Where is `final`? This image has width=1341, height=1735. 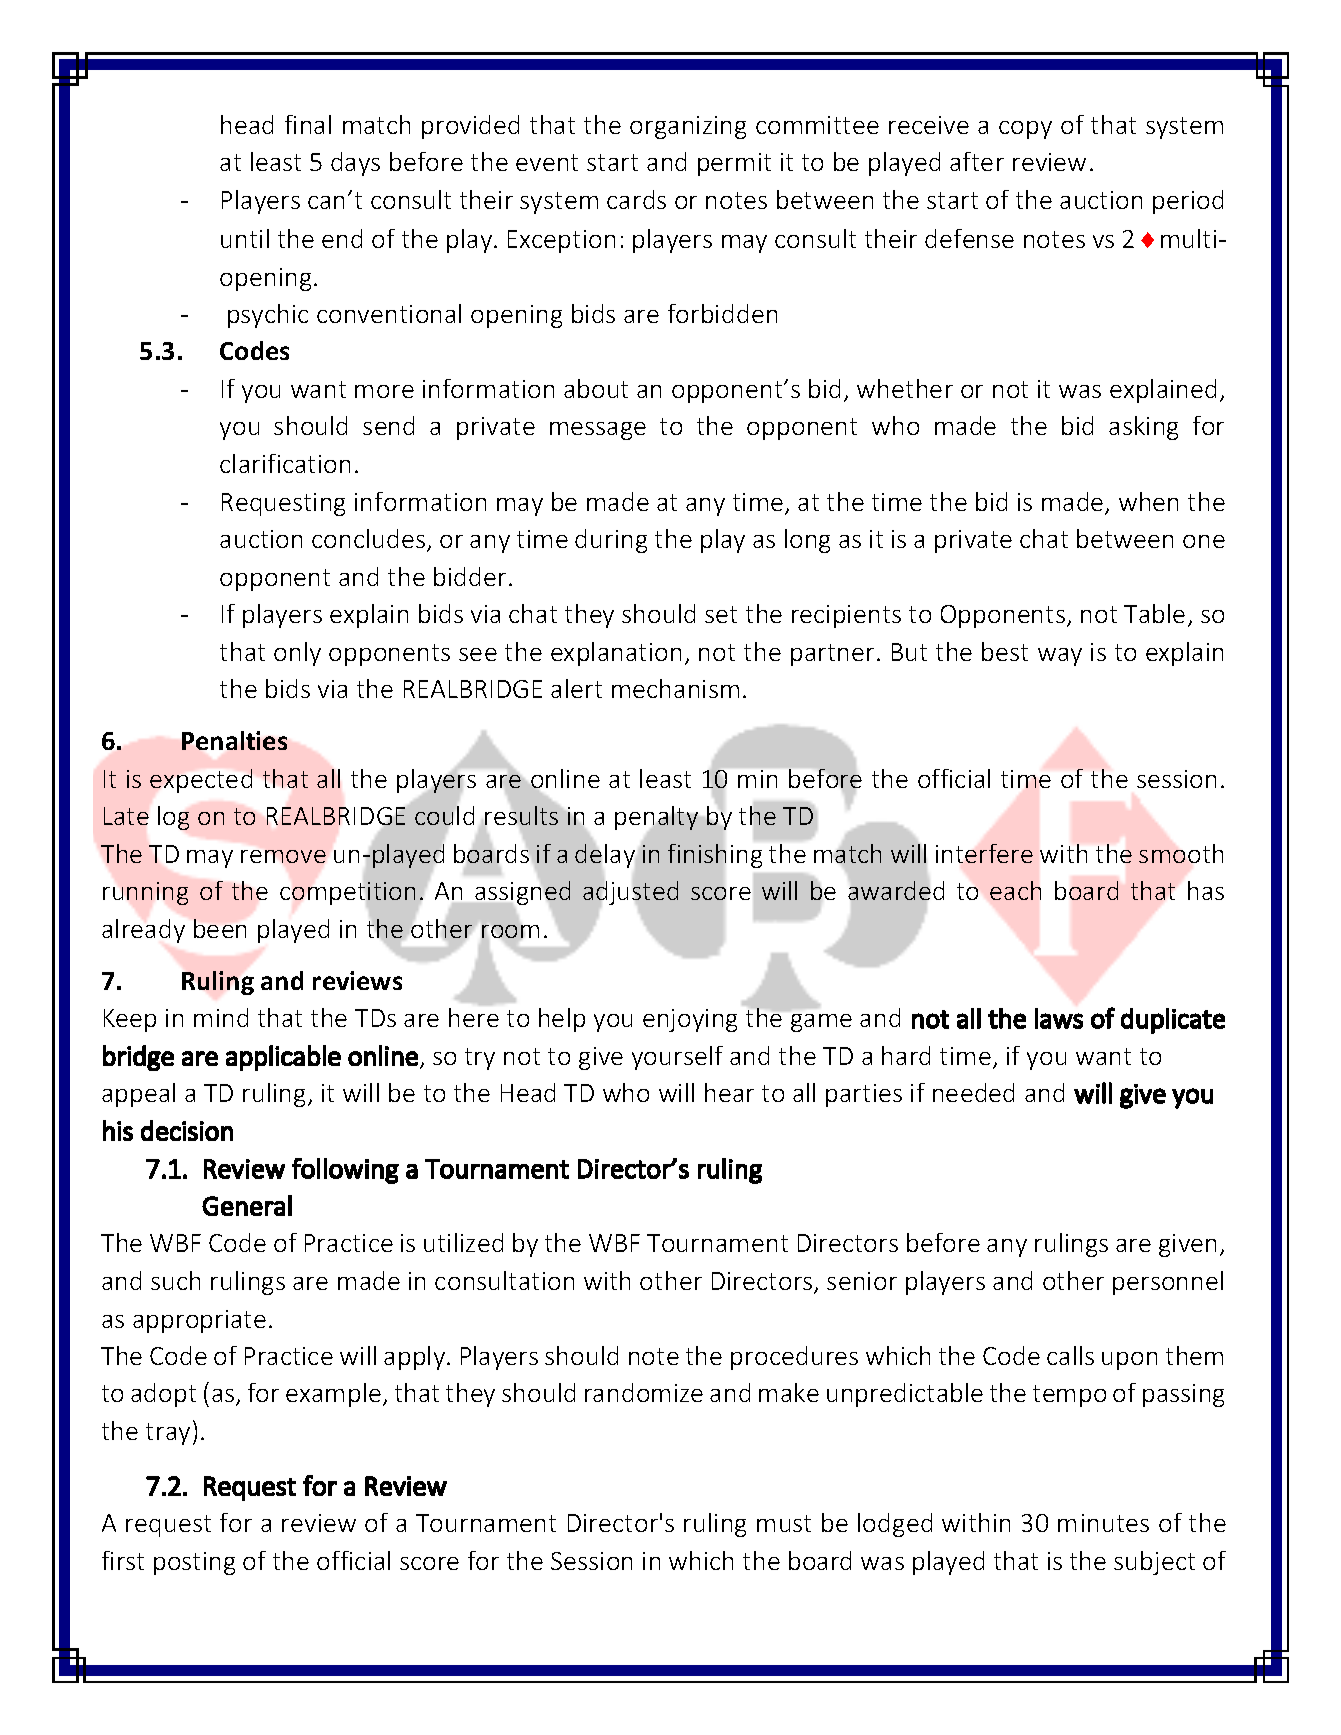
final is located at coordinates (308, 124).
